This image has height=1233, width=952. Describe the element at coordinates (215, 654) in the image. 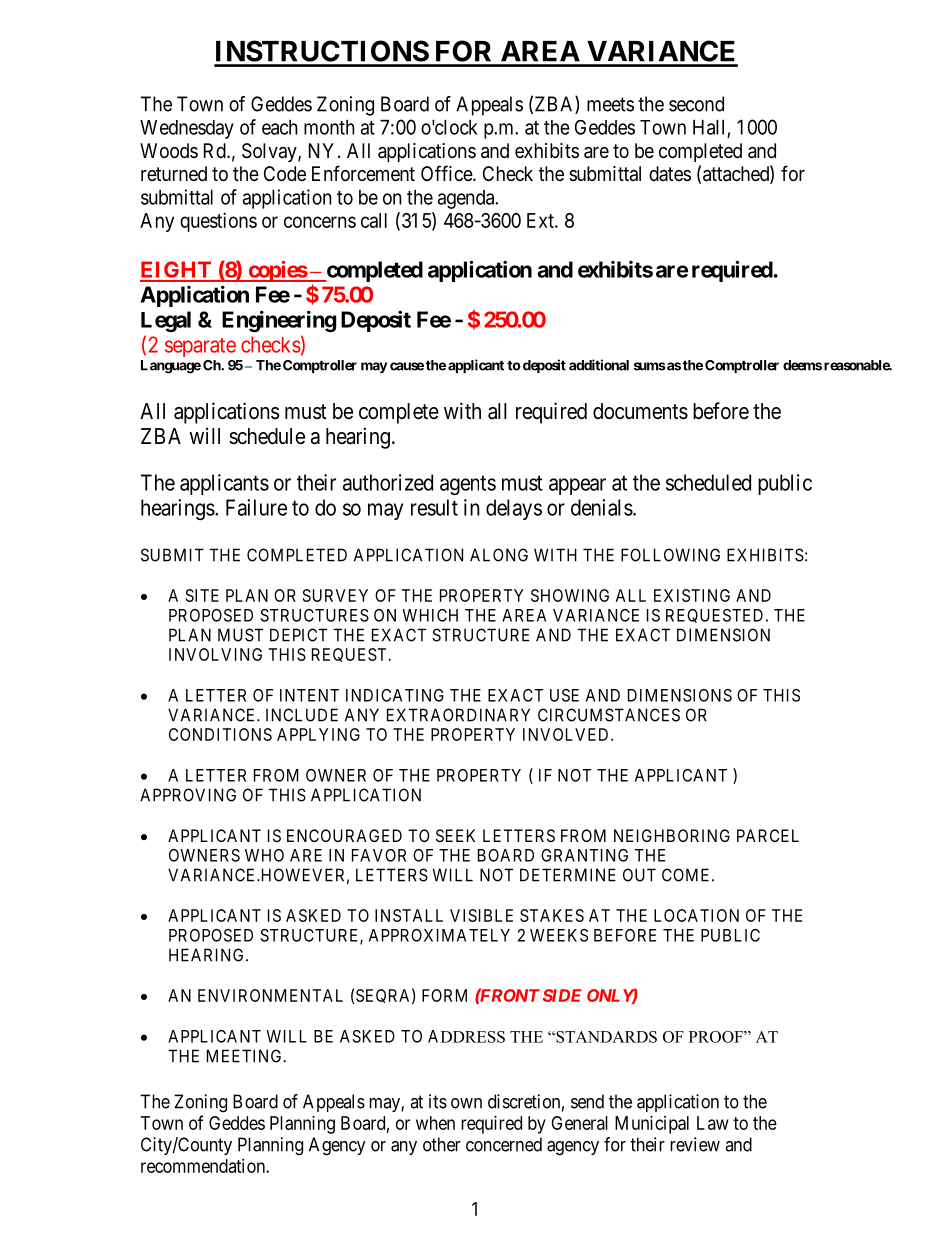

I see `INVOLVING` at that location.
